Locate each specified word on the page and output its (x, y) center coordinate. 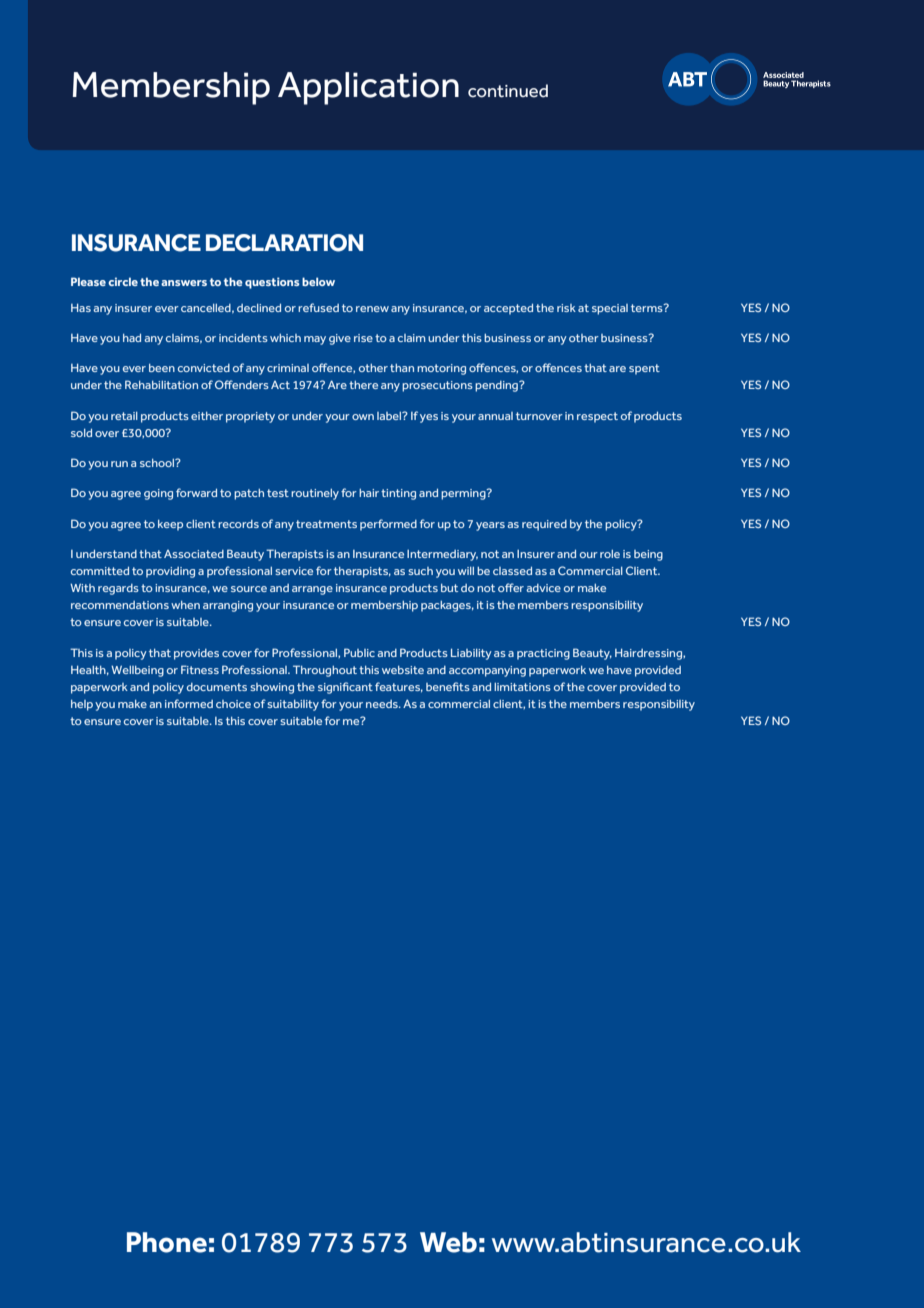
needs (383, 704)
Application (368, 88)
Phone (167, 1242)
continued (508, 91)
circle (123, 281)
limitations (522, 687)
